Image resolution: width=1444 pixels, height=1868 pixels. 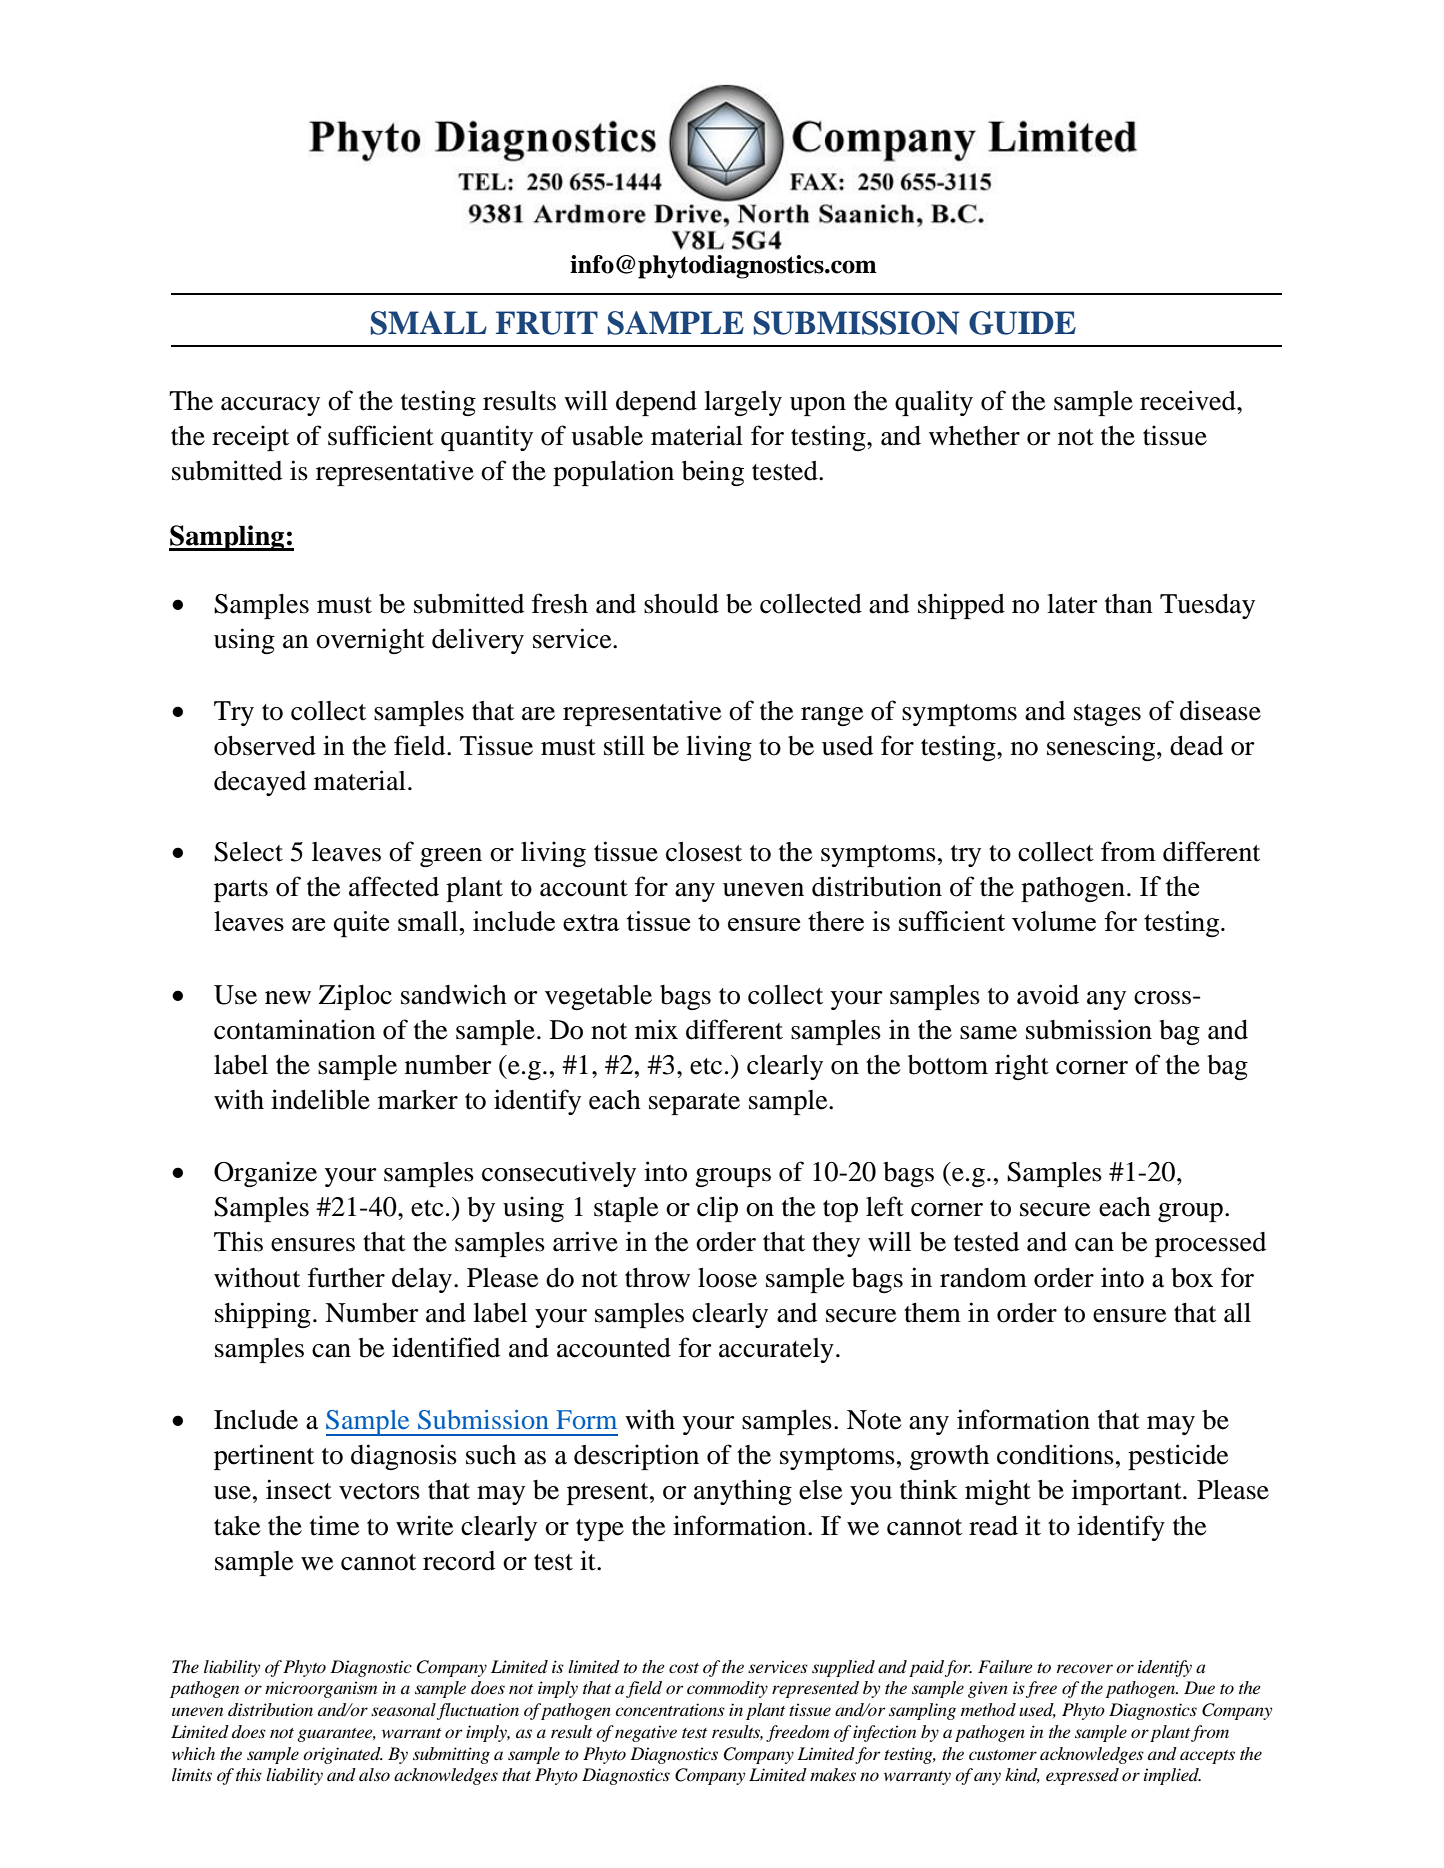 I want to click on right, so click(x=1022, y=1067).
